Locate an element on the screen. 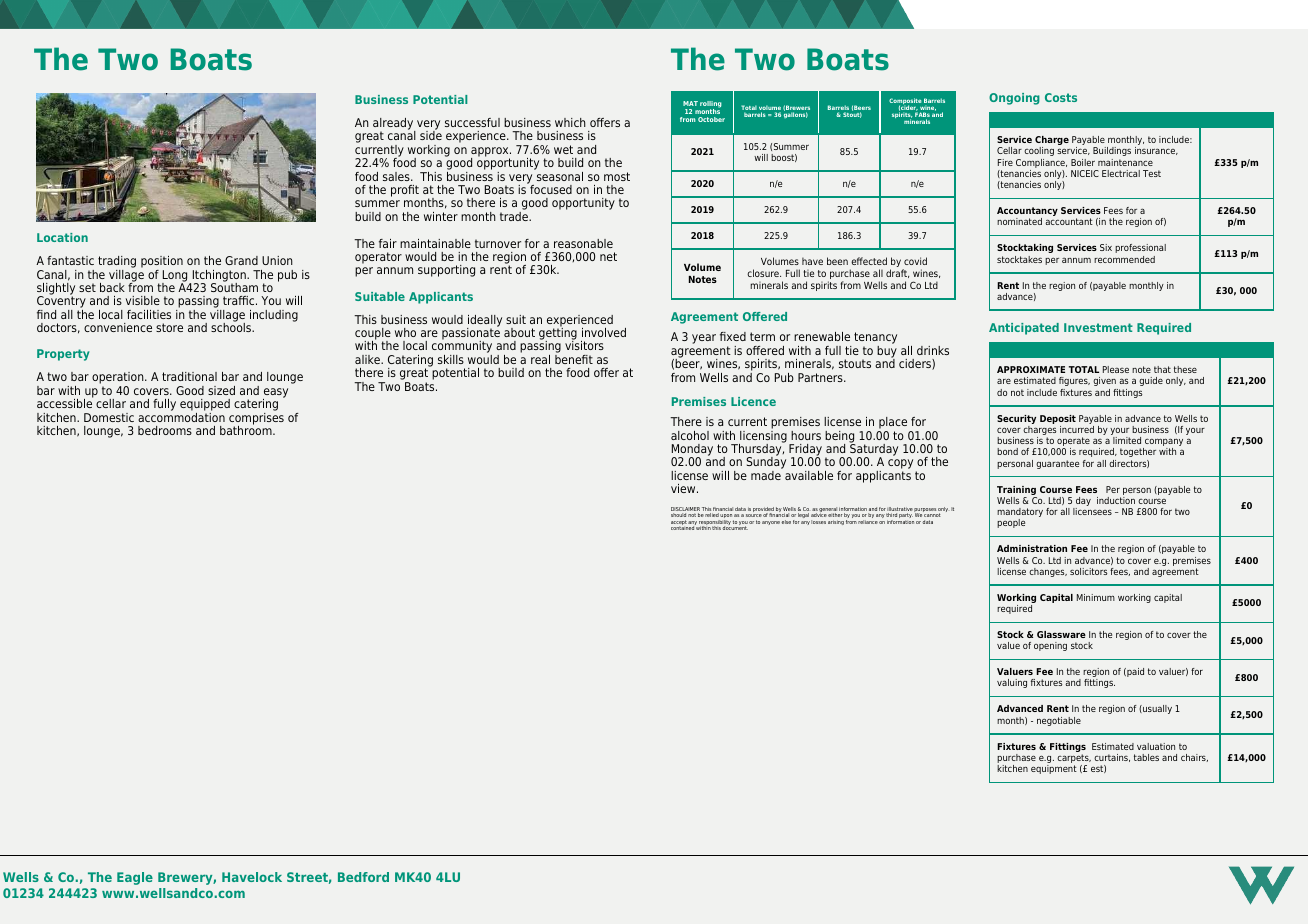  which is located at coordinates (570, 122).
